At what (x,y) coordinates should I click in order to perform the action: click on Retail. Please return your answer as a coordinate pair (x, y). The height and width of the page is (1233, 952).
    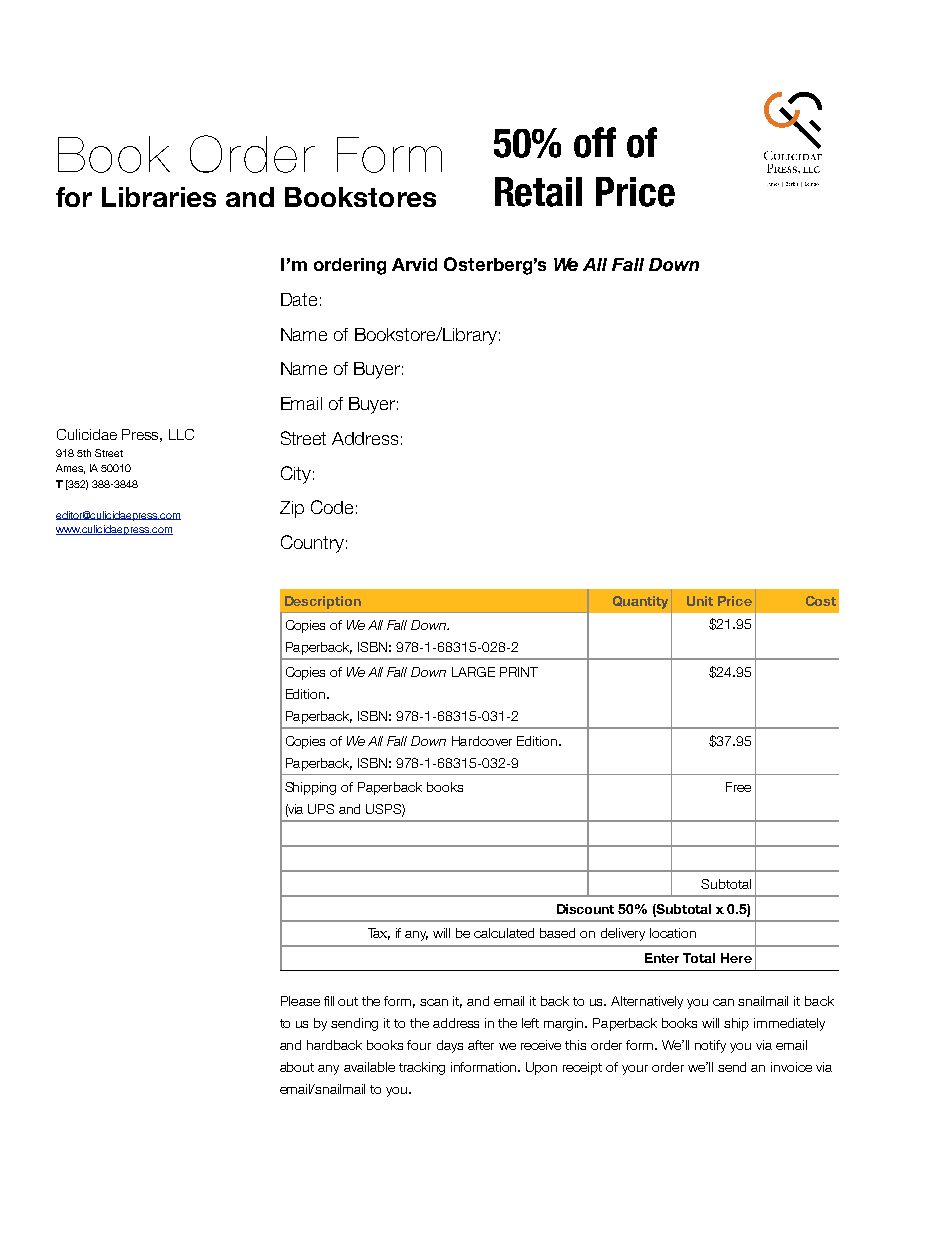
    Looking at the image, I should click on (538, 192).
